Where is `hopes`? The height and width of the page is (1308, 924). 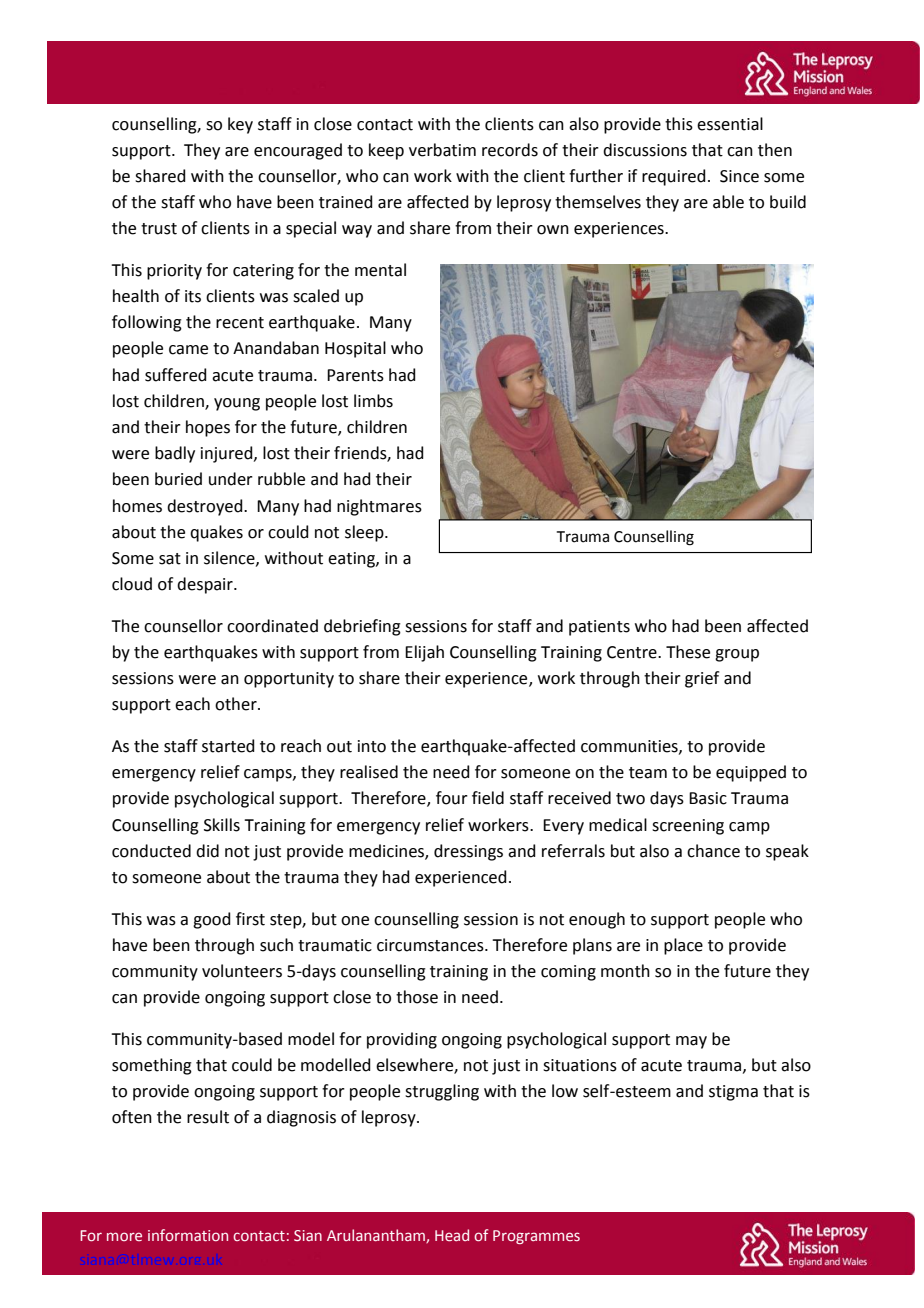 hopes is located at coordinates (208, 428).
